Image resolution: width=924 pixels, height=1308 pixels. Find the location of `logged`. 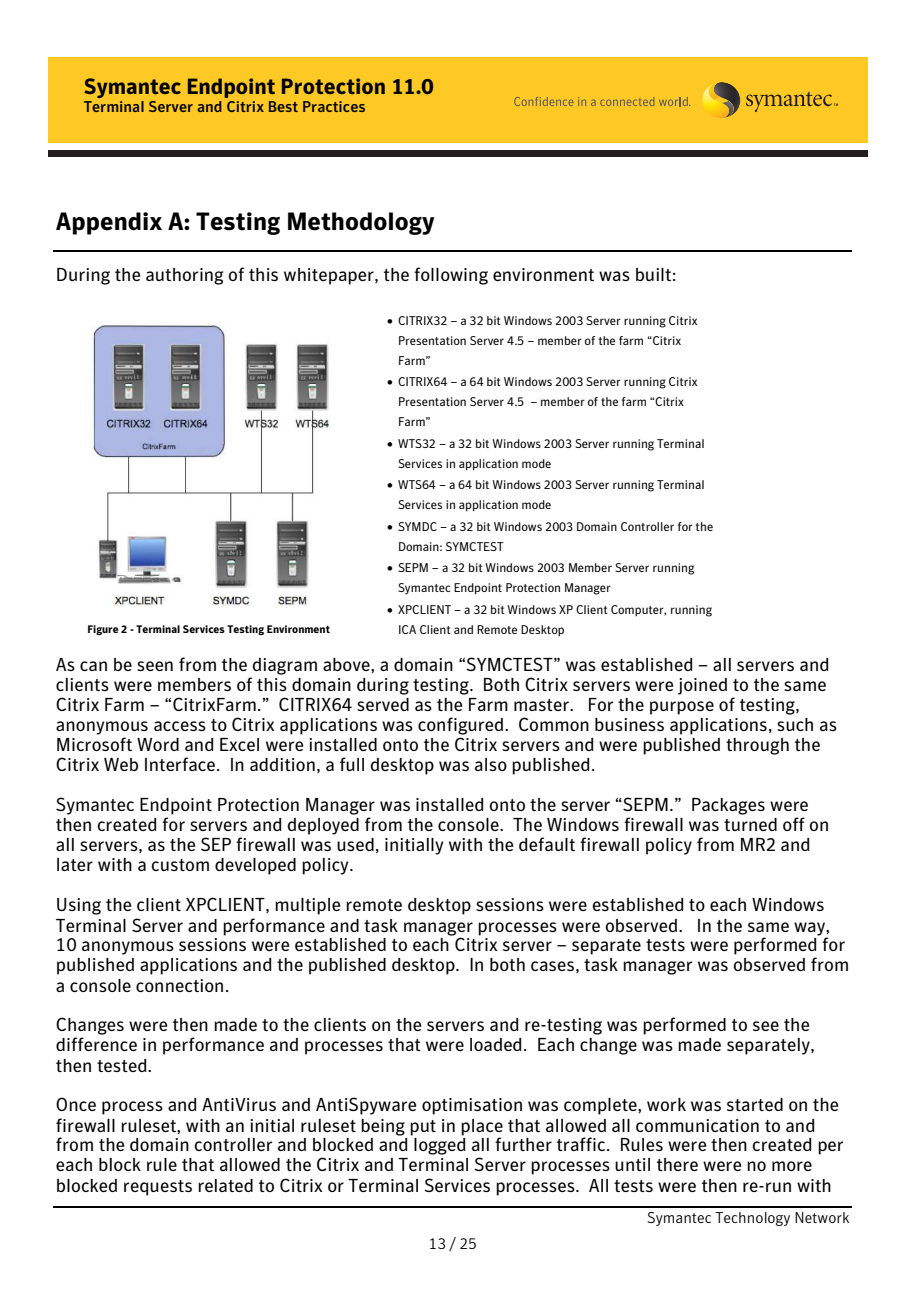

logged is located at coordinates (439, 1146).
